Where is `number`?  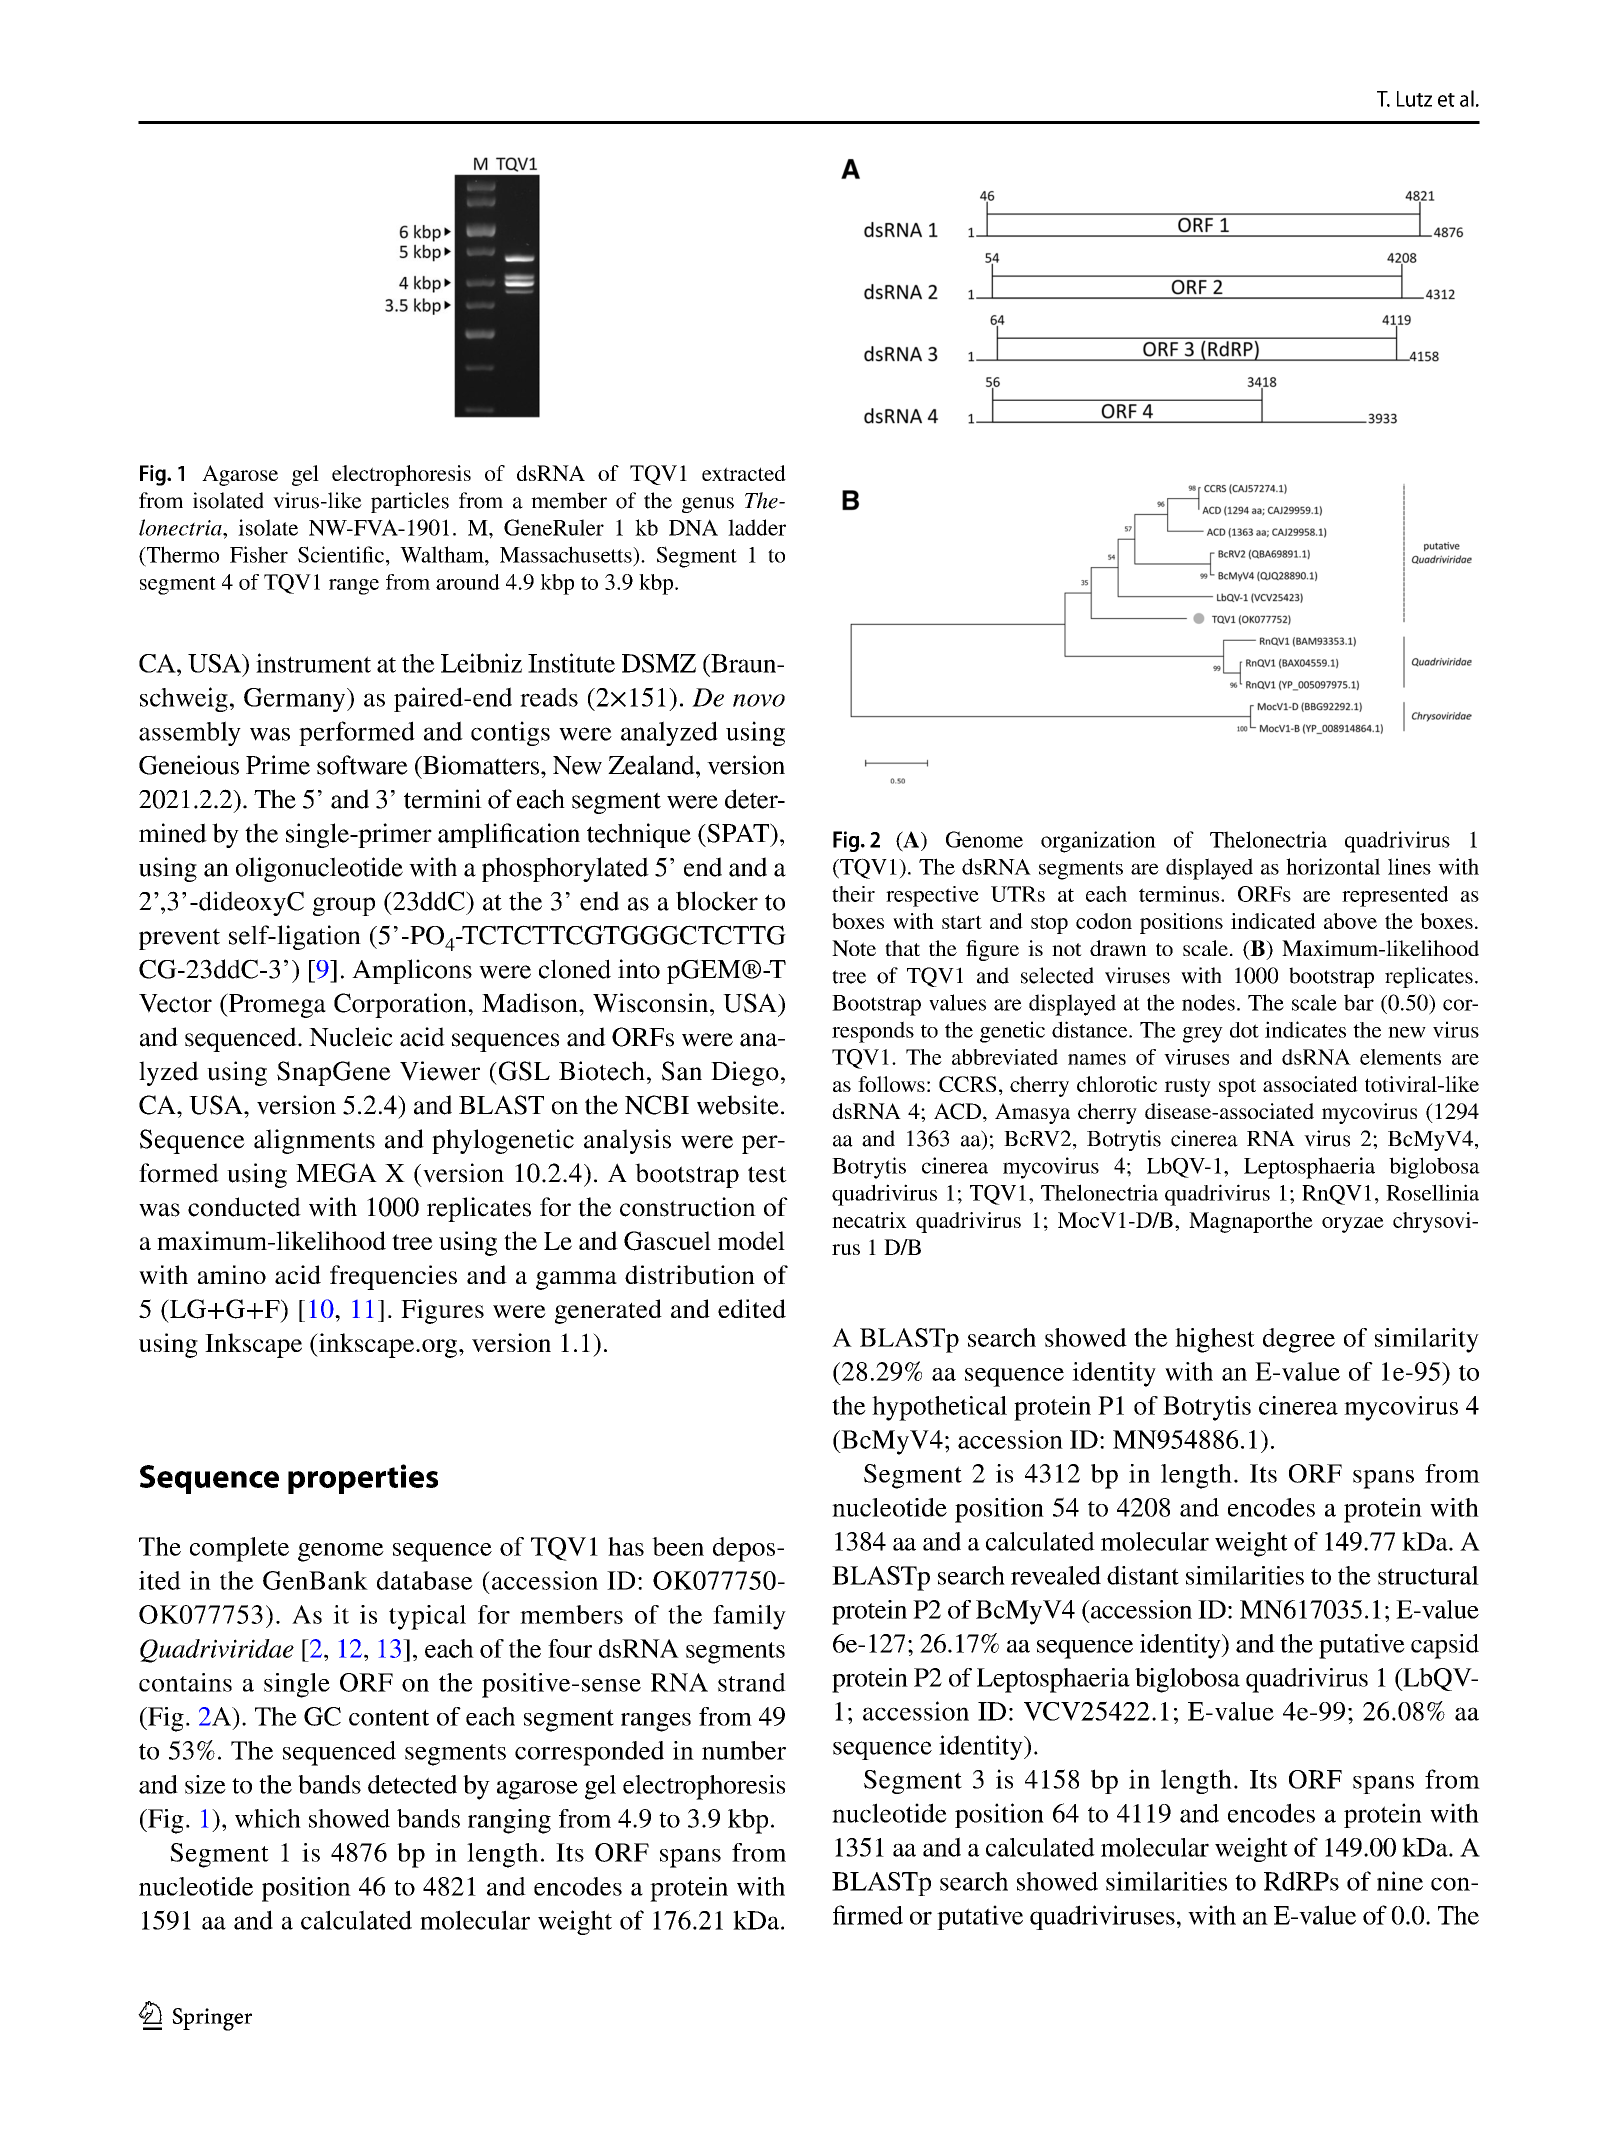
number is located at coordinates (744, 1750).
